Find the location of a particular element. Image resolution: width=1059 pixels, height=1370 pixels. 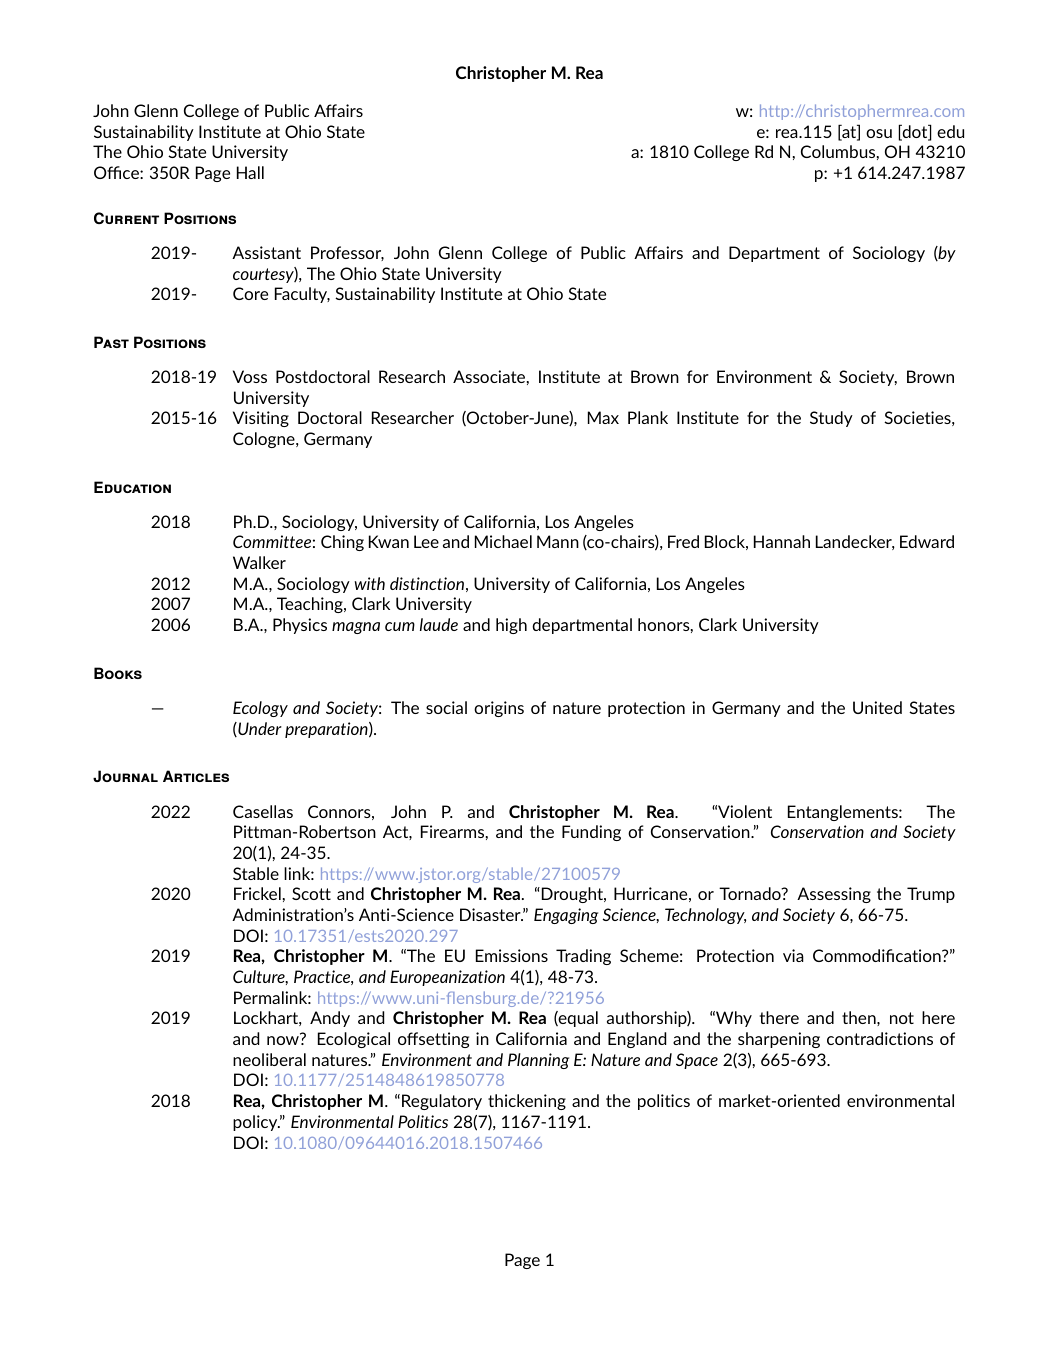

Faculty is located at coordinates (302, 295).
